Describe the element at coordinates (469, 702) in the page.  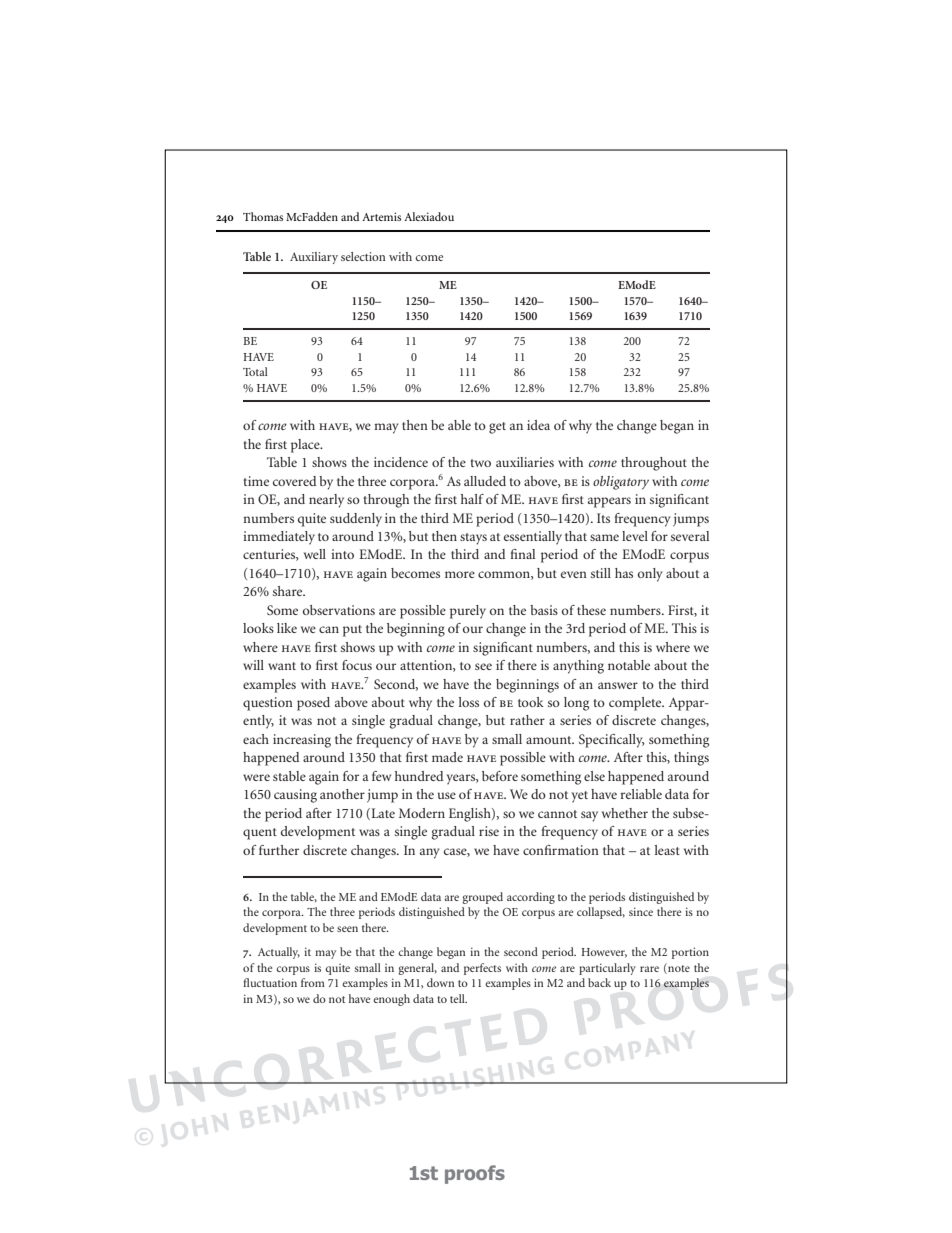
I see `loss` at that location.
